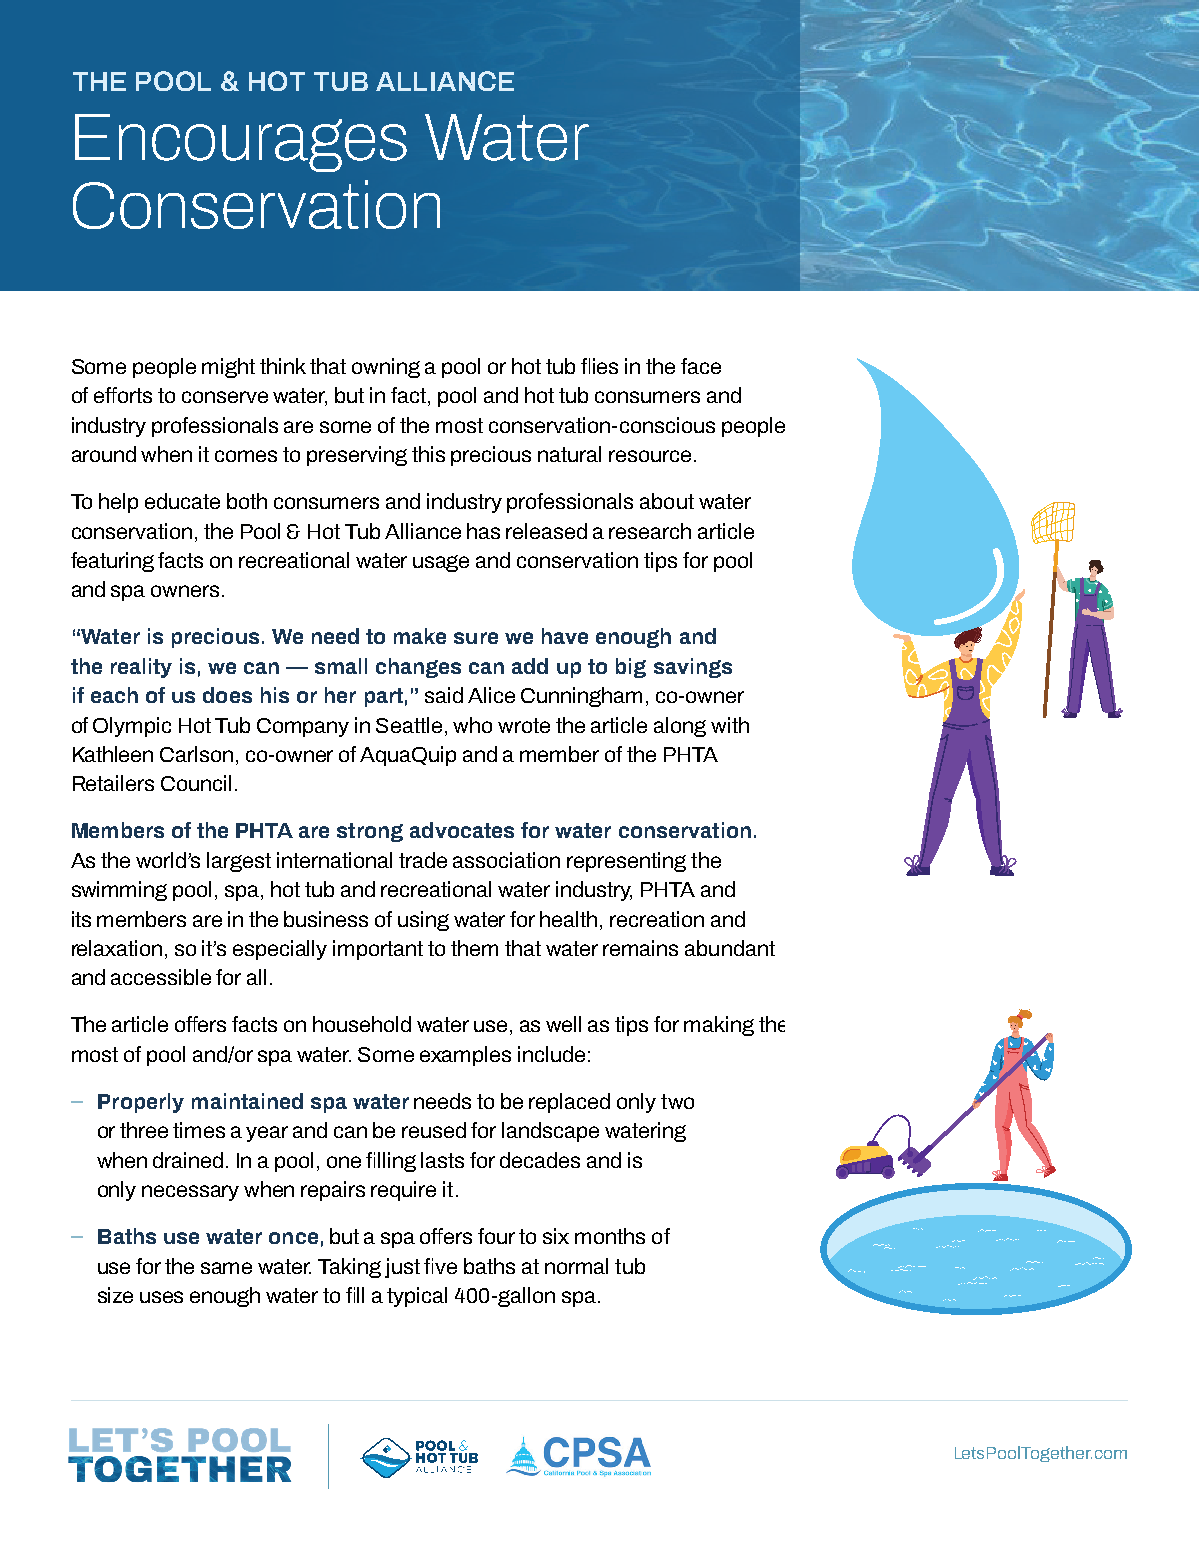 Image resolution: width=1199 pixels, height=1552 pixels. What do you see at coordinates (119, 891) in the page?
I see `swimming` at bounding box center [119, 891].
